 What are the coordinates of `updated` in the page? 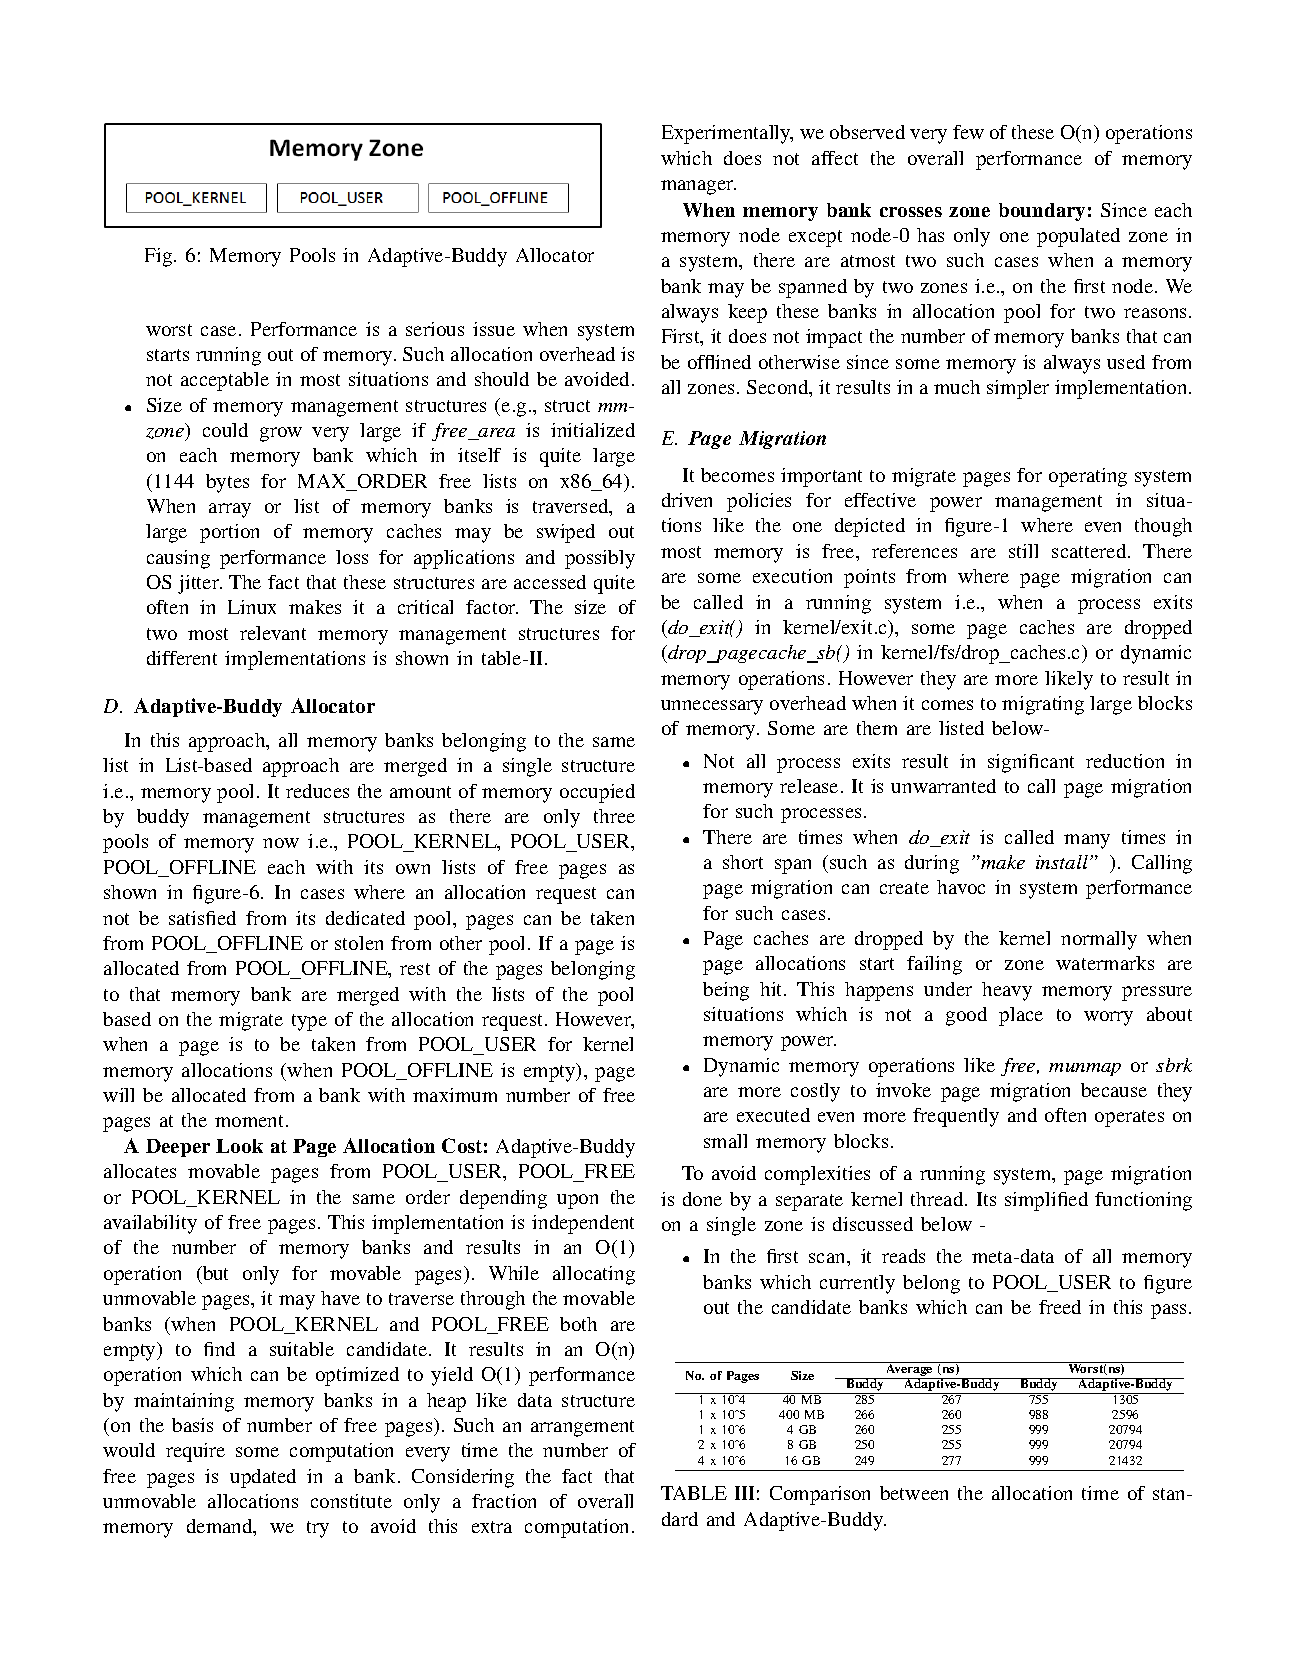 It's located at (263, 1478).
